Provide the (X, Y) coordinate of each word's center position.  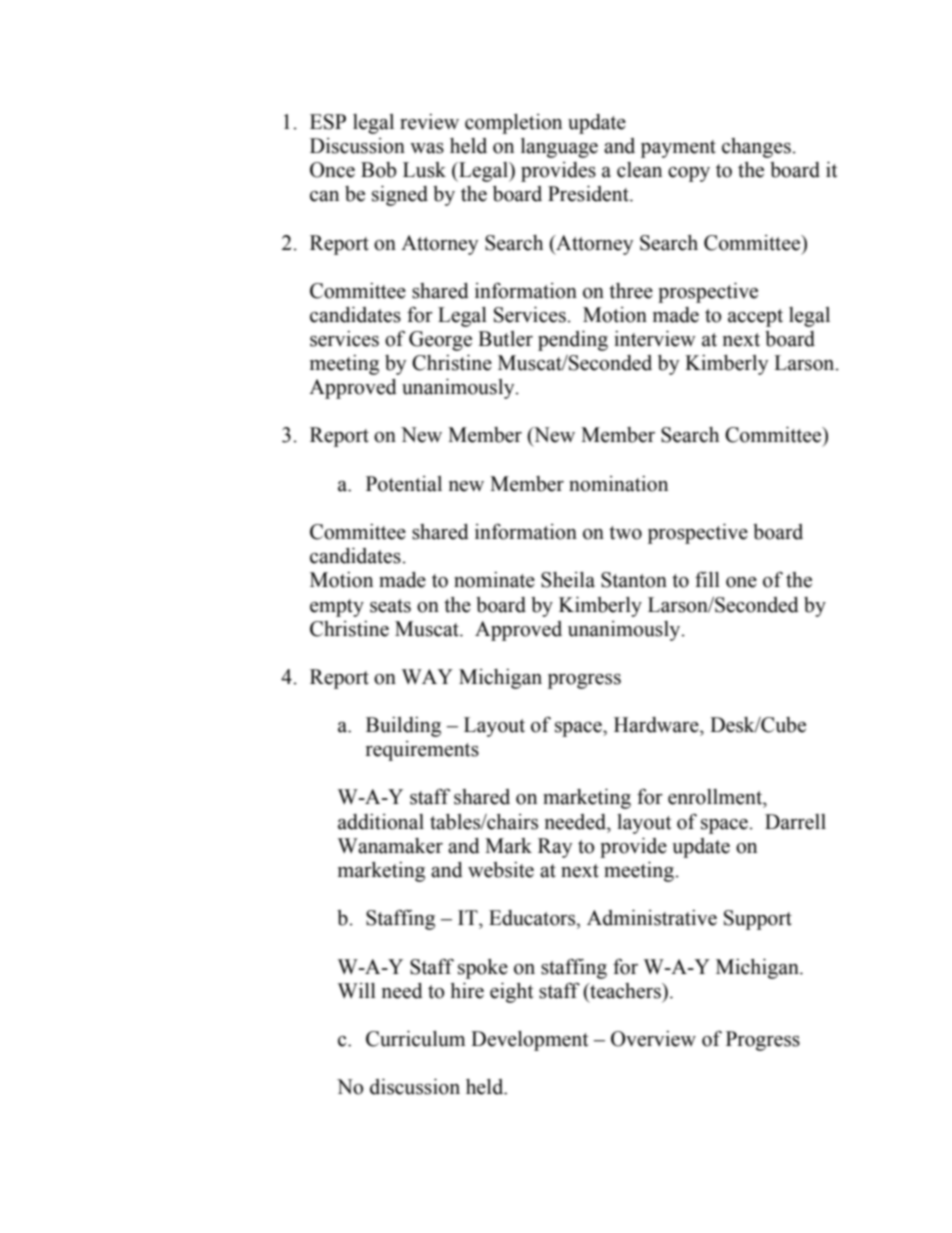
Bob (378, 170)
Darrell (795, 822)
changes (757, 148)
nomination (618, 484)
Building (403, 727)
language (559, 148)
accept (755, 318)
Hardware (657, 725)
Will (357, 990)
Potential (404, 484)
